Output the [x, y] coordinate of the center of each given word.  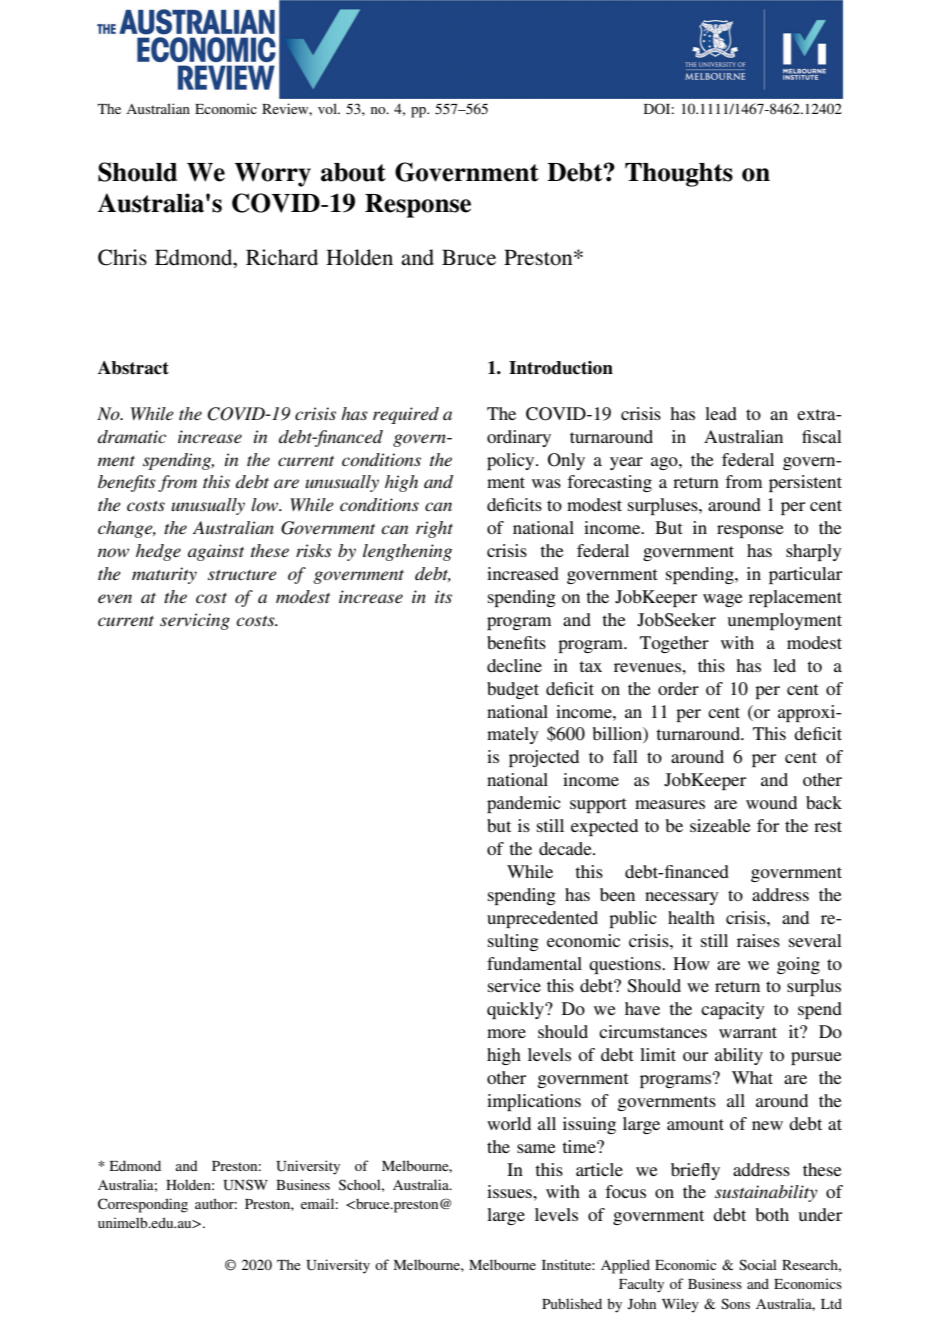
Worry [273, 175]
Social [758, 1265]
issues [510, 1191]
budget [513, 690]
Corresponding [143, 1205]
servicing [195, 621]
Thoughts [679, 175]
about [353, 172]
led [784, 665]
